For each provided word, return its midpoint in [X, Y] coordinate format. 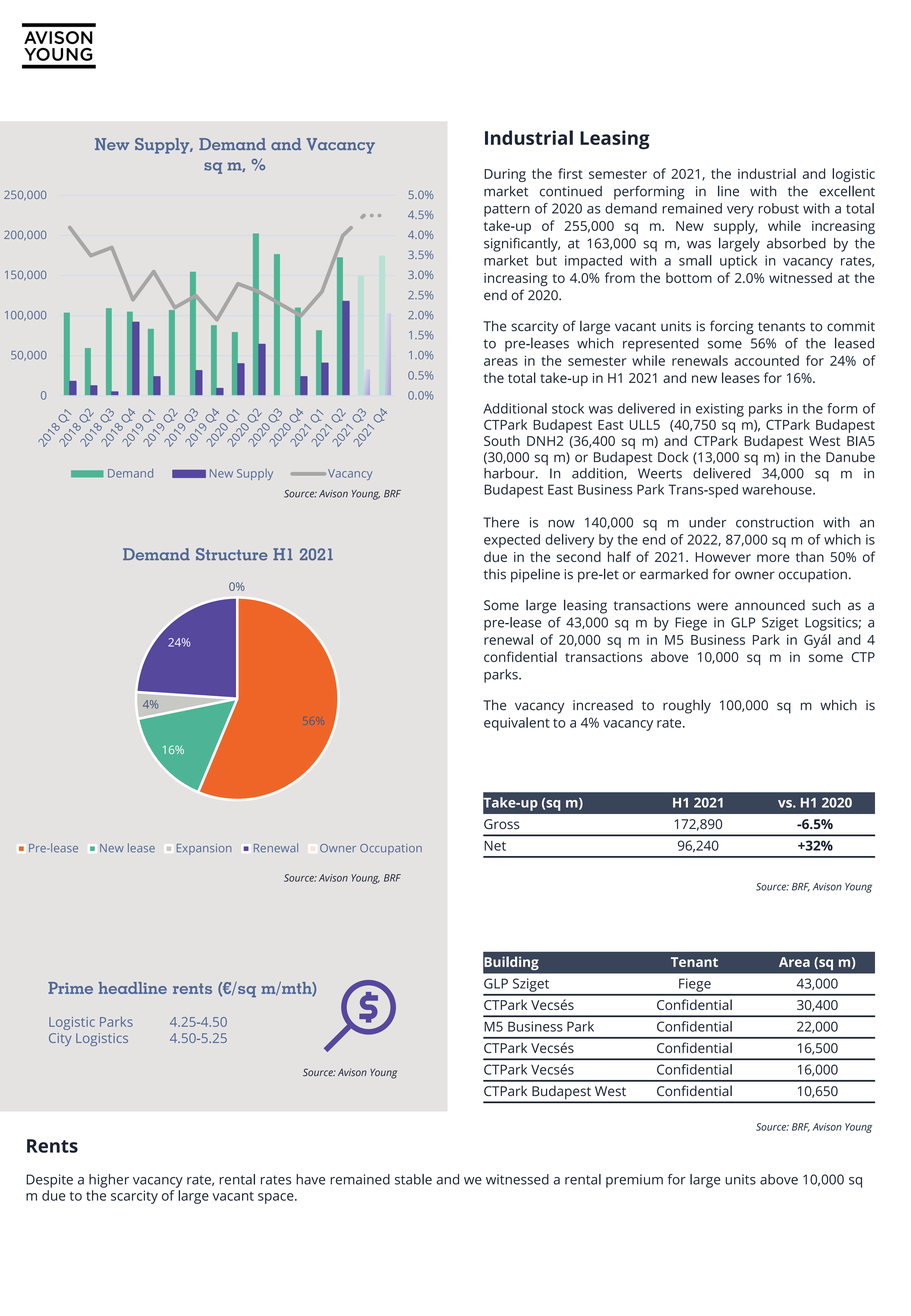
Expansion [204, 849]
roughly [687, 706]
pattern [507, 210]
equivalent [517, 724]
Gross [501, 824]
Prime [70, 988]
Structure [232, 554]
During [505, 175]
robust [778, 208]
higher [109, 1181]
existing [720, 410]
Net [495, 846]
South [502, 440]
